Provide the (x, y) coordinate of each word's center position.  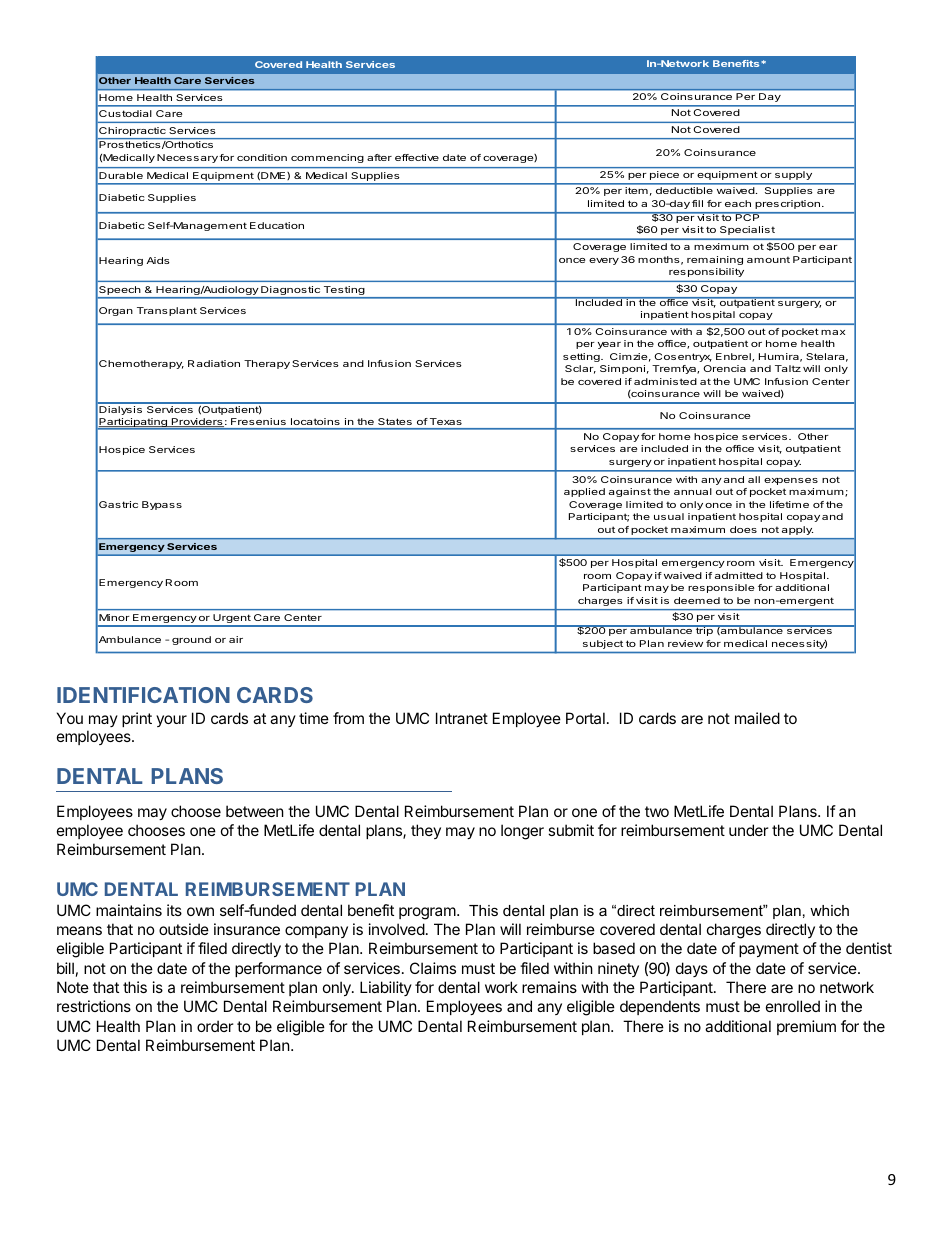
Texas (446, 421)
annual (693, 491)
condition (262, 157)
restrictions (94, 1006)
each (738, 203)
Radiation (214, 363)
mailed (757, 718)
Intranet (462, 718)
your (171, 721)
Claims (433, 968)
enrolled (793, 1006)
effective (417, 157)
